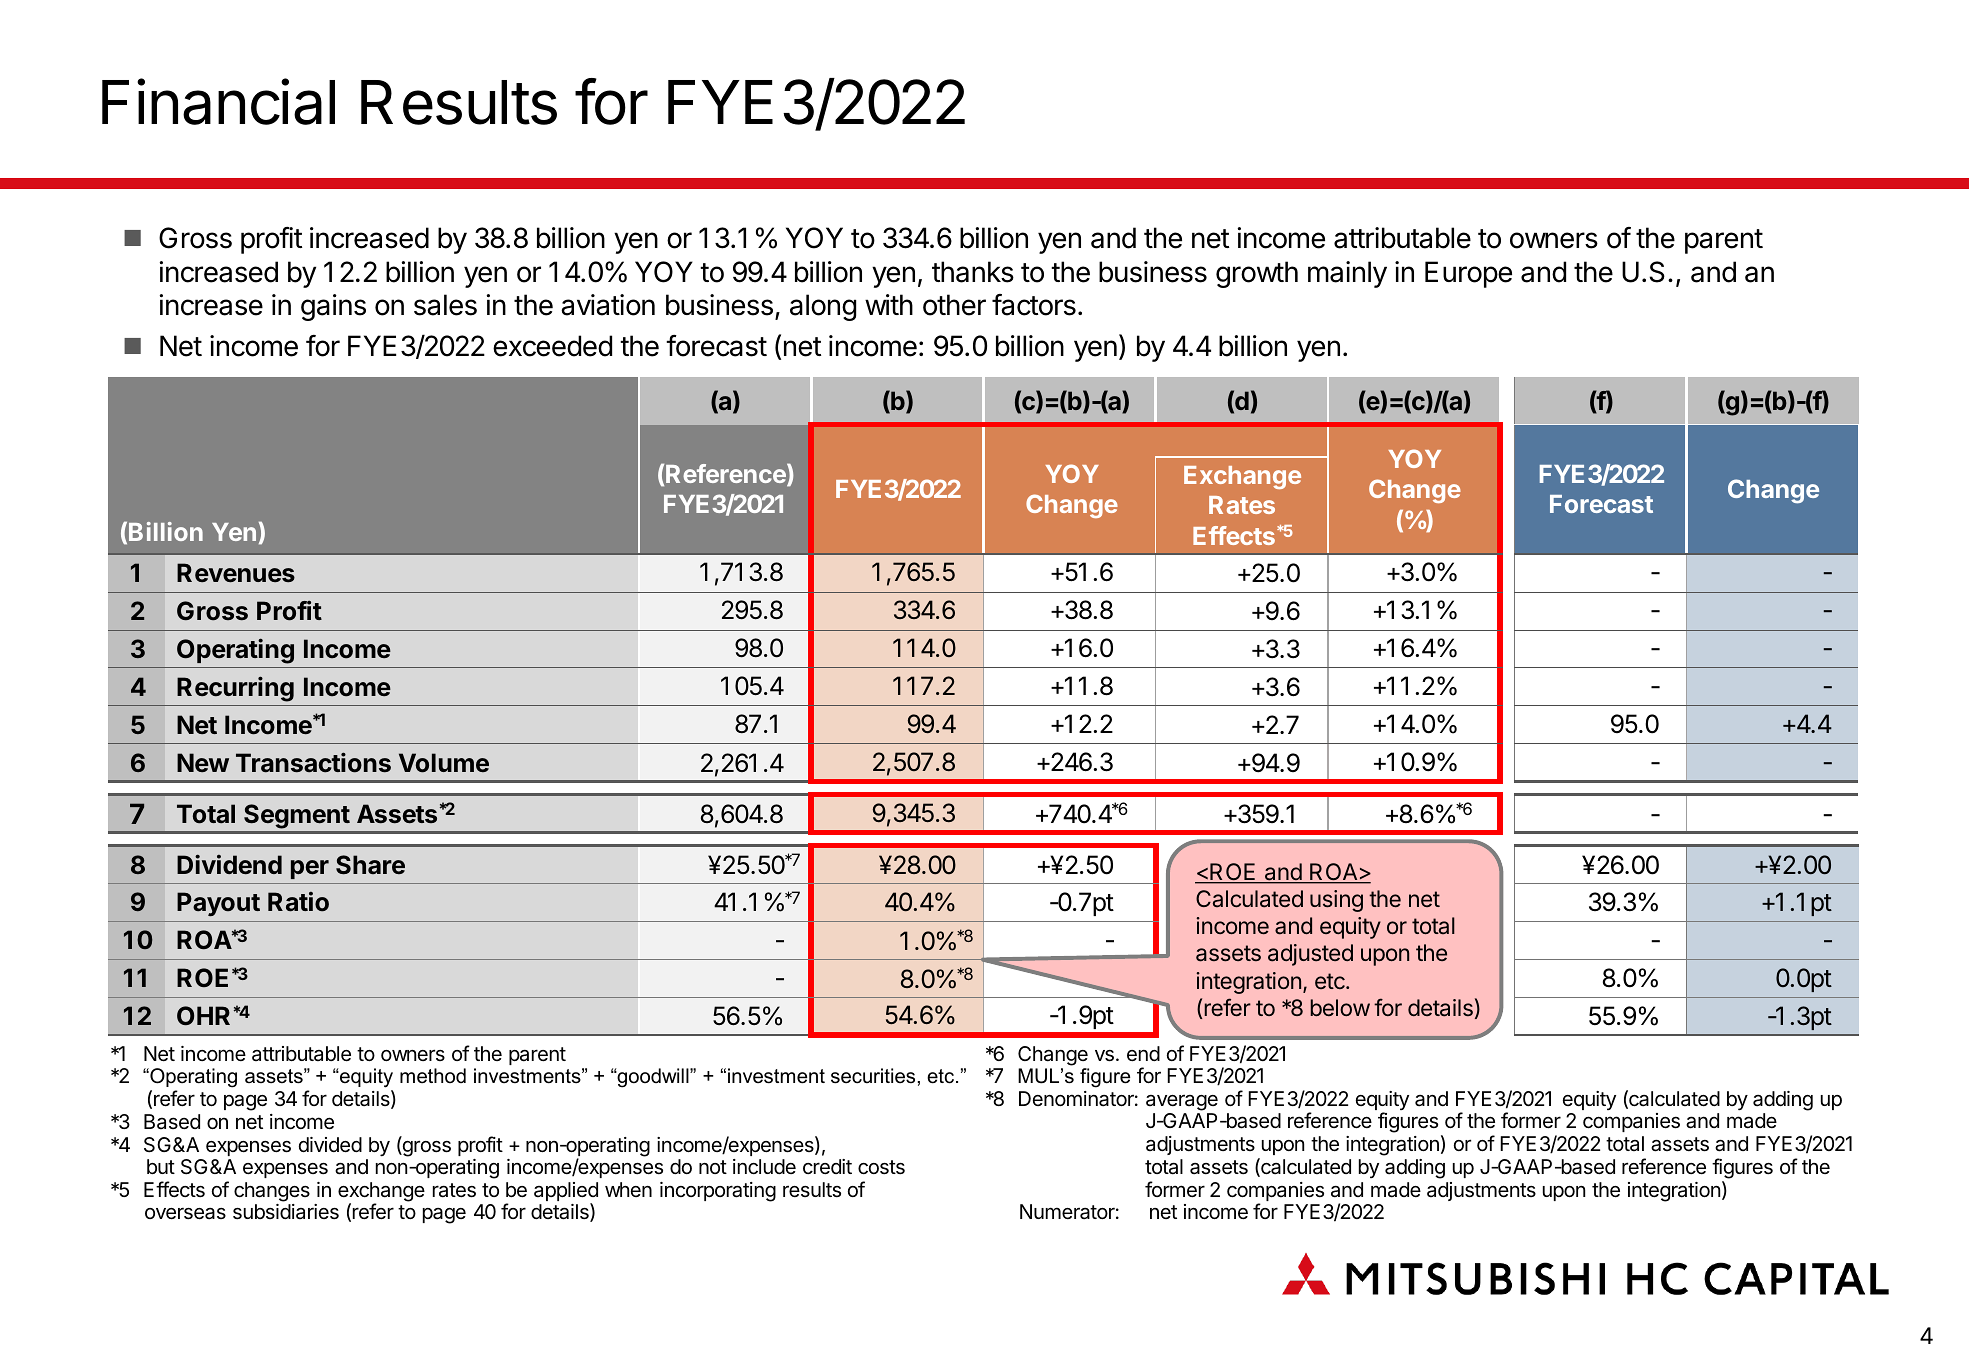 Image resolution: width=1969 pixels, height=1363 pixels. What do you see at coordinates (370, 865) in the document?
I see `Share` at bounding box center [370, 865].
